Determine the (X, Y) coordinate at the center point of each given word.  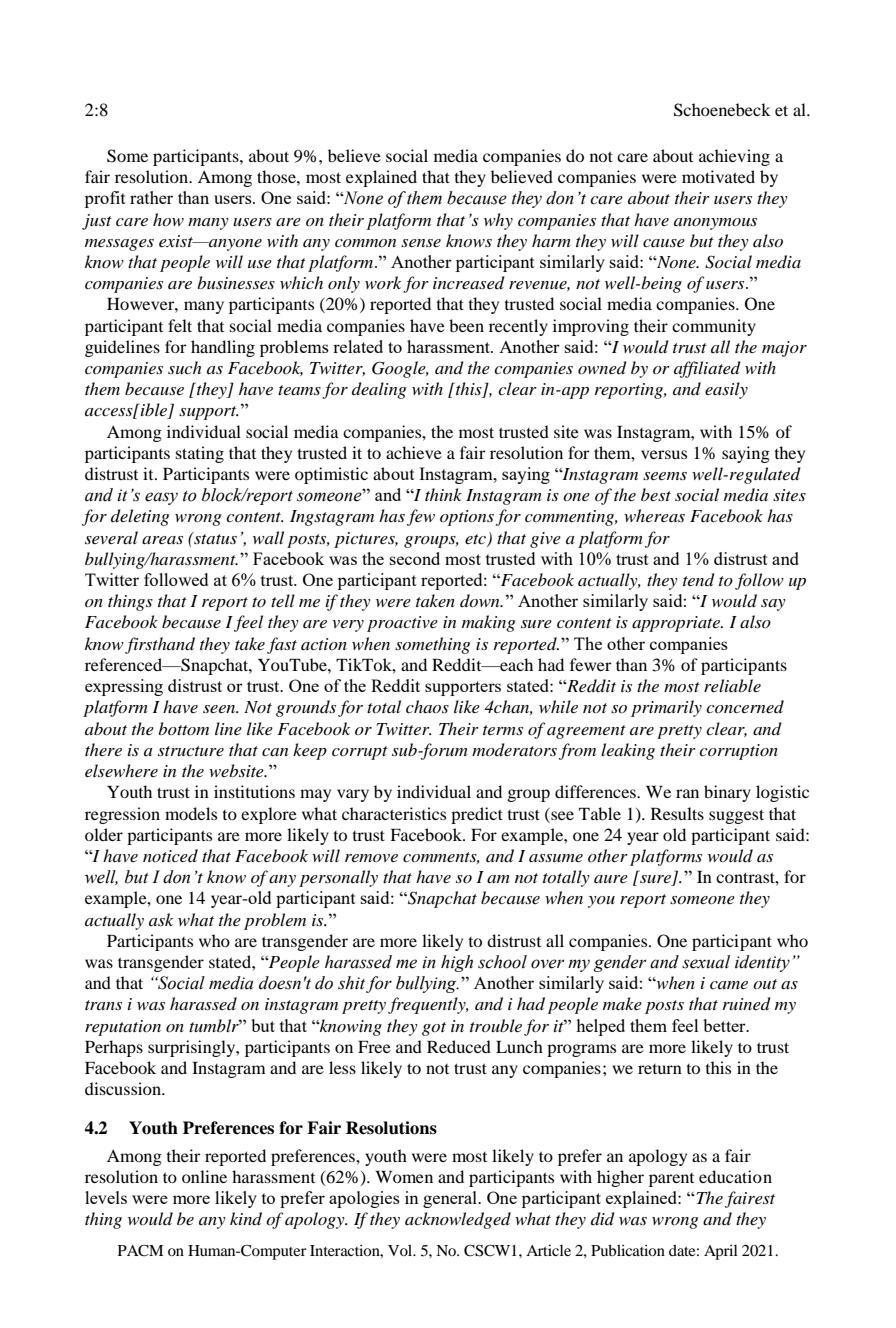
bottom (183, 728)
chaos (427, 706)
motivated (718, 176)
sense (421, 243)
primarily (666, 708)
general (451, 1199)
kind (246, 1219)
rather (151, 197)
